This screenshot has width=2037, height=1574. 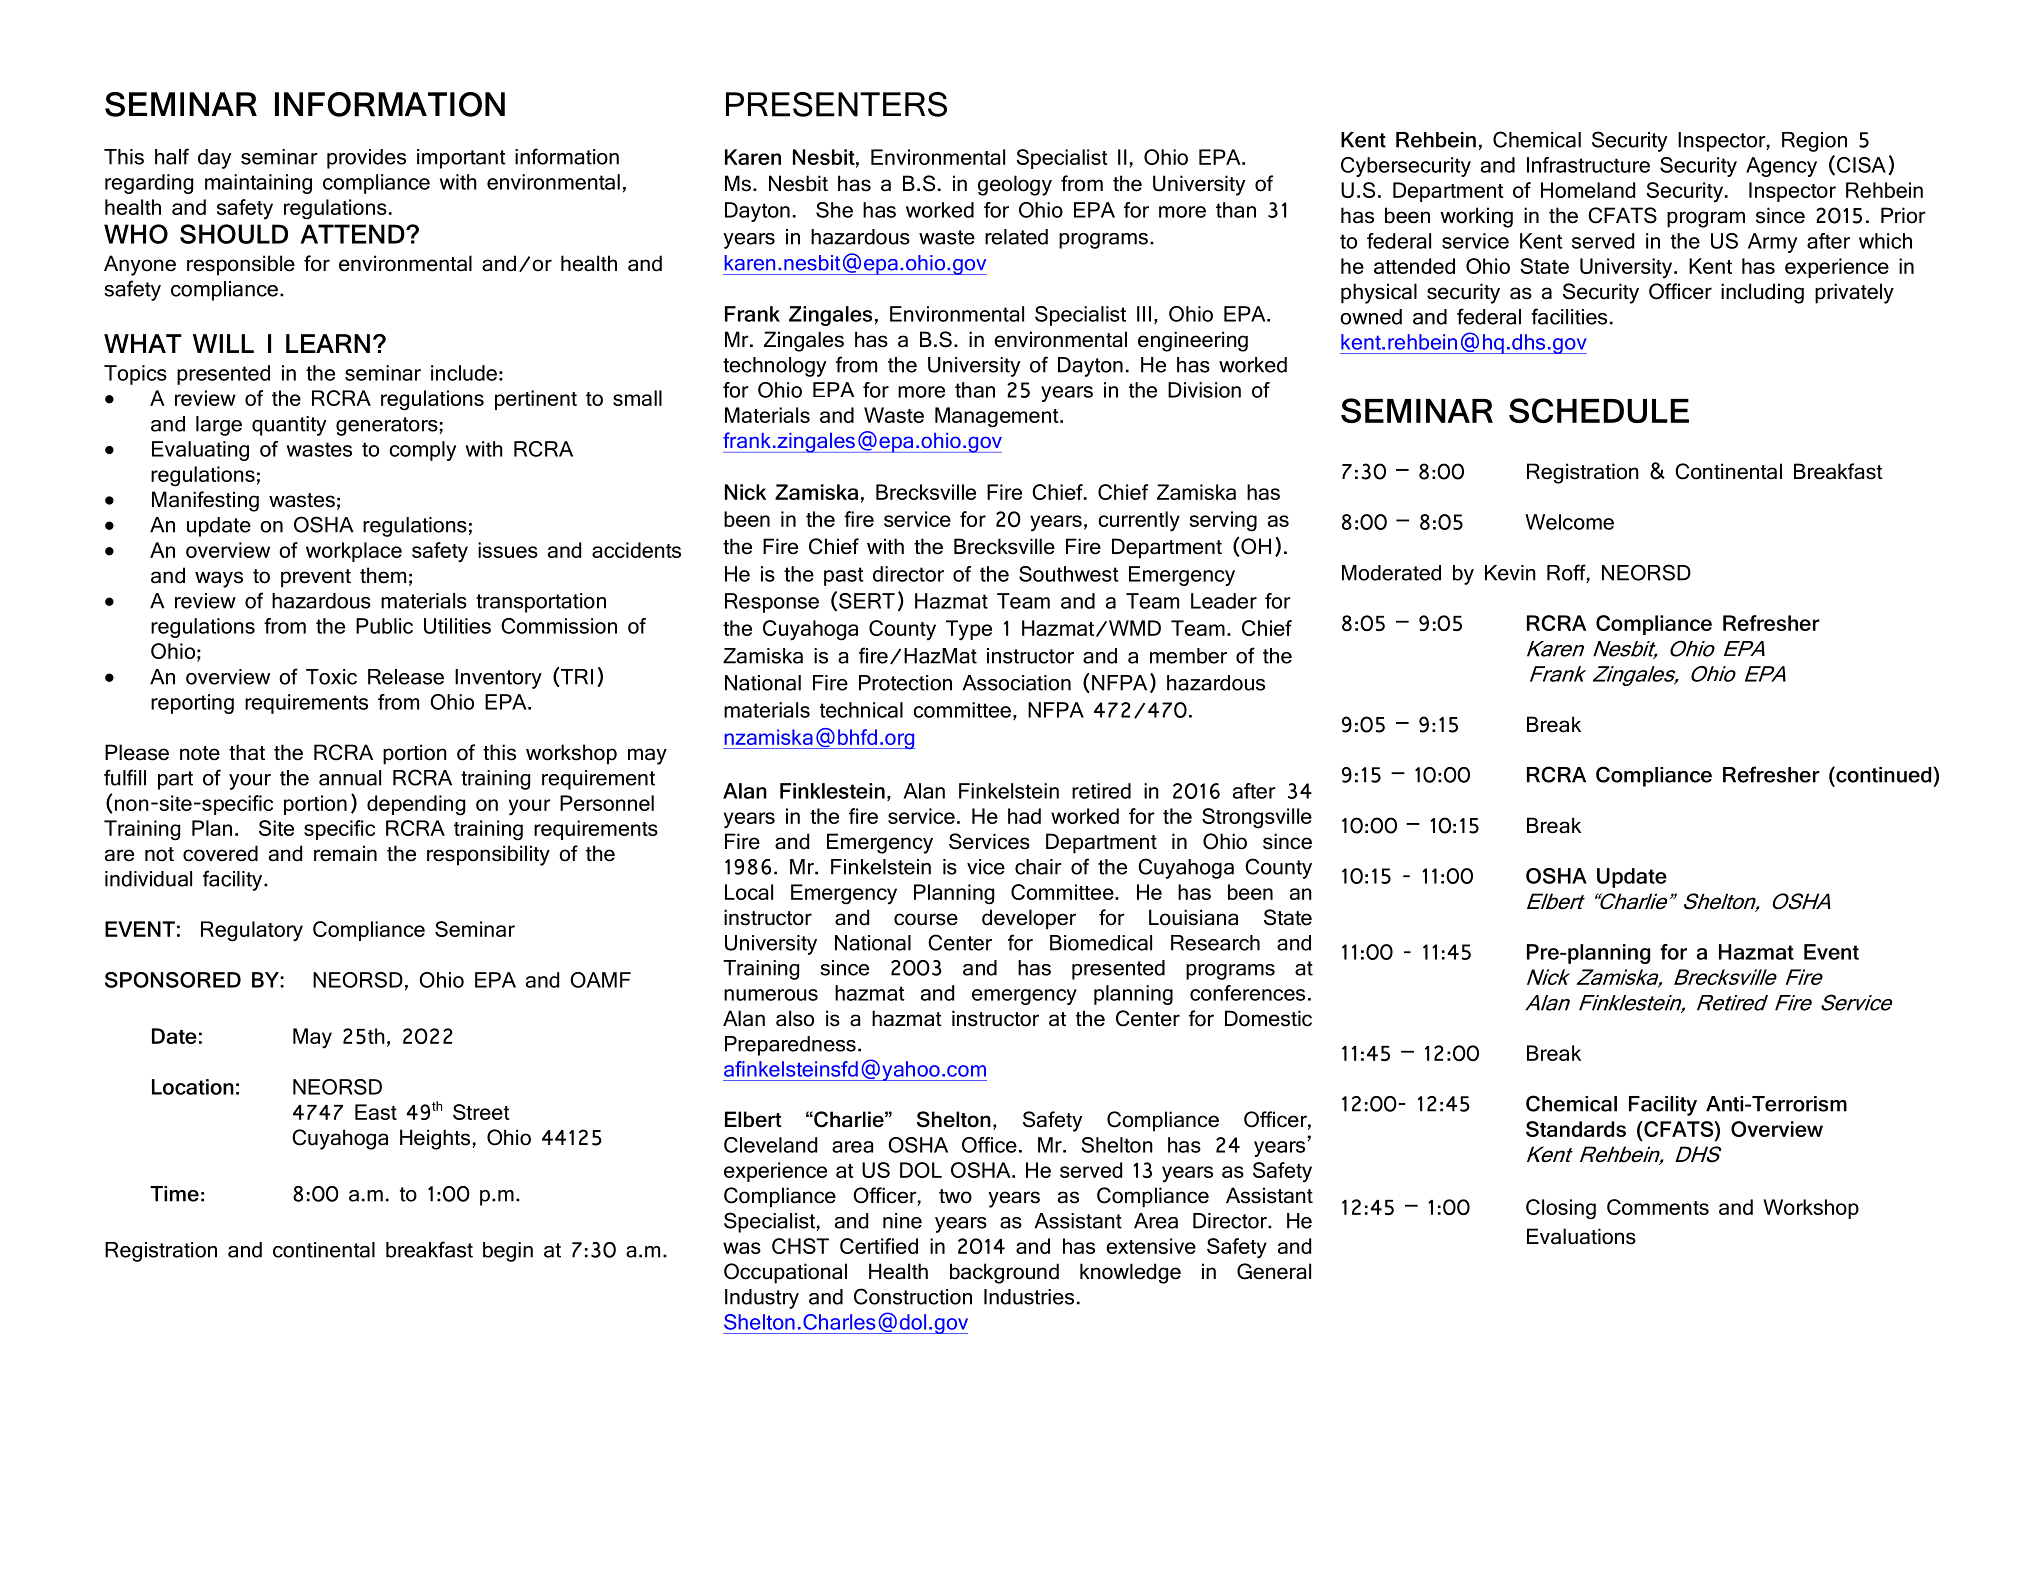 What do you see at coordinates (508, 1252) in the screenshot?
I see `begin` at bounding box center [508, 1252].
